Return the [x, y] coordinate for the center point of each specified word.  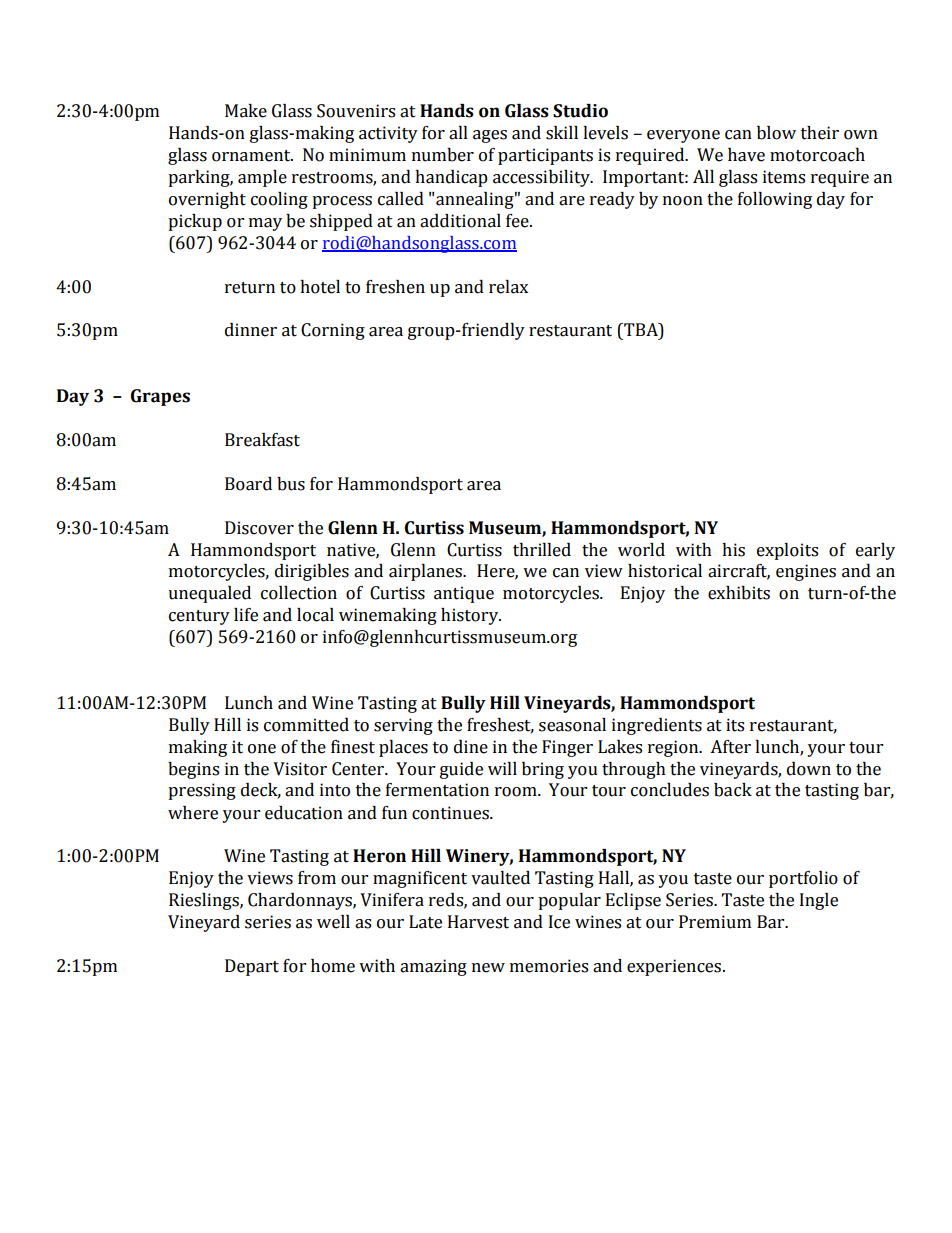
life [246, 615]
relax [508, 287]
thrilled [542, 550]
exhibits [739, 593]
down [809, 769]
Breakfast [262, 440]
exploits [787, 551]
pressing [202, 791]
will [502, 768]
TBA [641, 331]
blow [776, 133]
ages [490, 136]
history [471, 616]
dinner [251, 330]
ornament [252, 156]
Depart [252, 967]
